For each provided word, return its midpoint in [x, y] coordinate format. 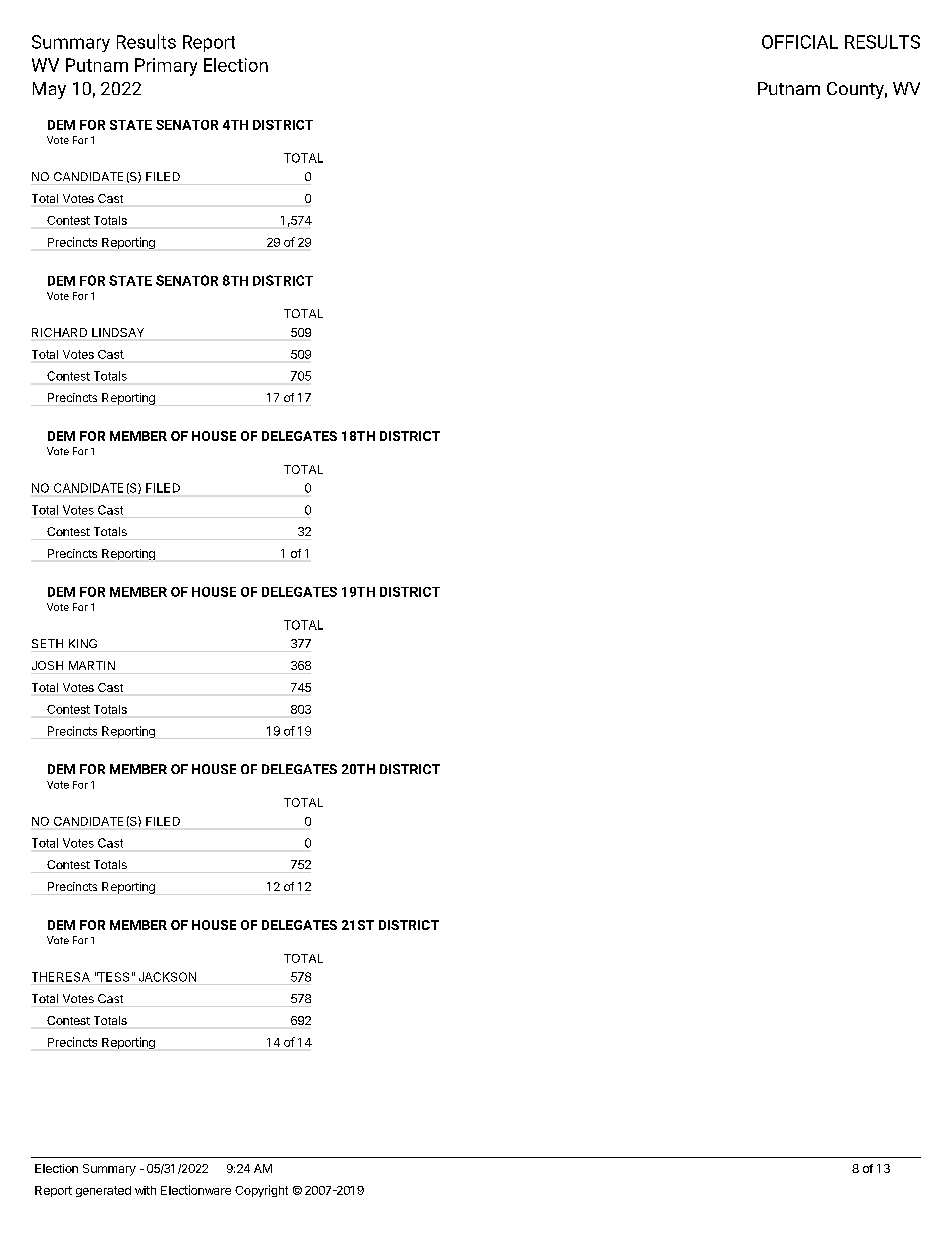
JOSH [47, 665]
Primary [166, 67]
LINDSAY [118, 332]
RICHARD [59, 332]
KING [83, 643]
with [145, 1190]
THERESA [61, 977]
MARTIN [92, 665]
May [49, 90]
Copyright [261, 1191]
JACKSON [167, 977]
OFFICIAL [800, 42]
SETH [47, 643]
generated [103, 1191]
